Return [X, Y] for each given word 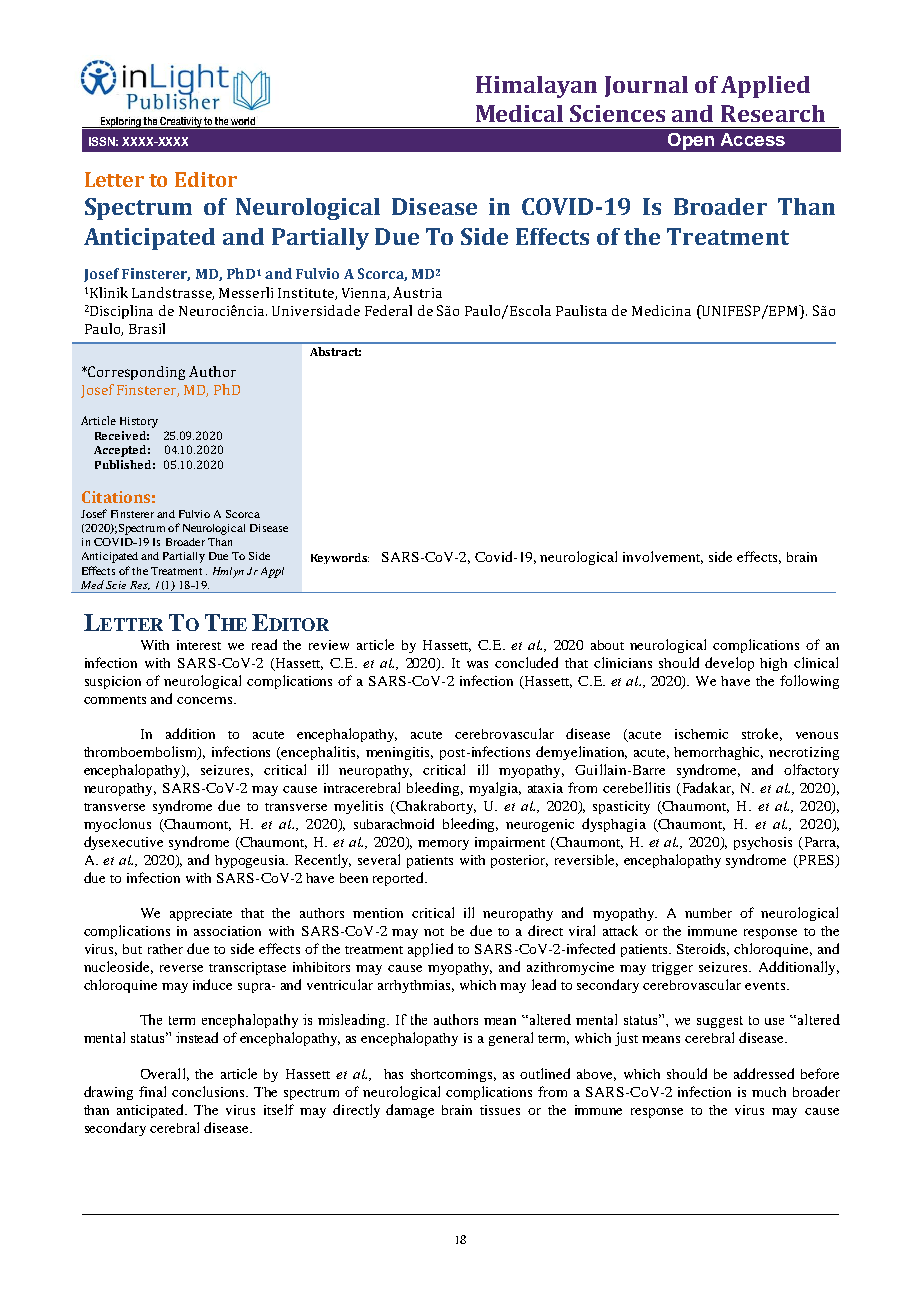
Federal [388, 310]
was [477, 664]
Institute [307, 294]
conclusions [210, 1091]
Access [753, 139]
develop [729, 664]
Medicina [661, 310]
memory [443, 845]
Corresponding [135, 373]
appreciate [201, 914]
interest [199, 645]
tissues [500, 1110]
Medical [519, 113]
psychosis [763, 843]
